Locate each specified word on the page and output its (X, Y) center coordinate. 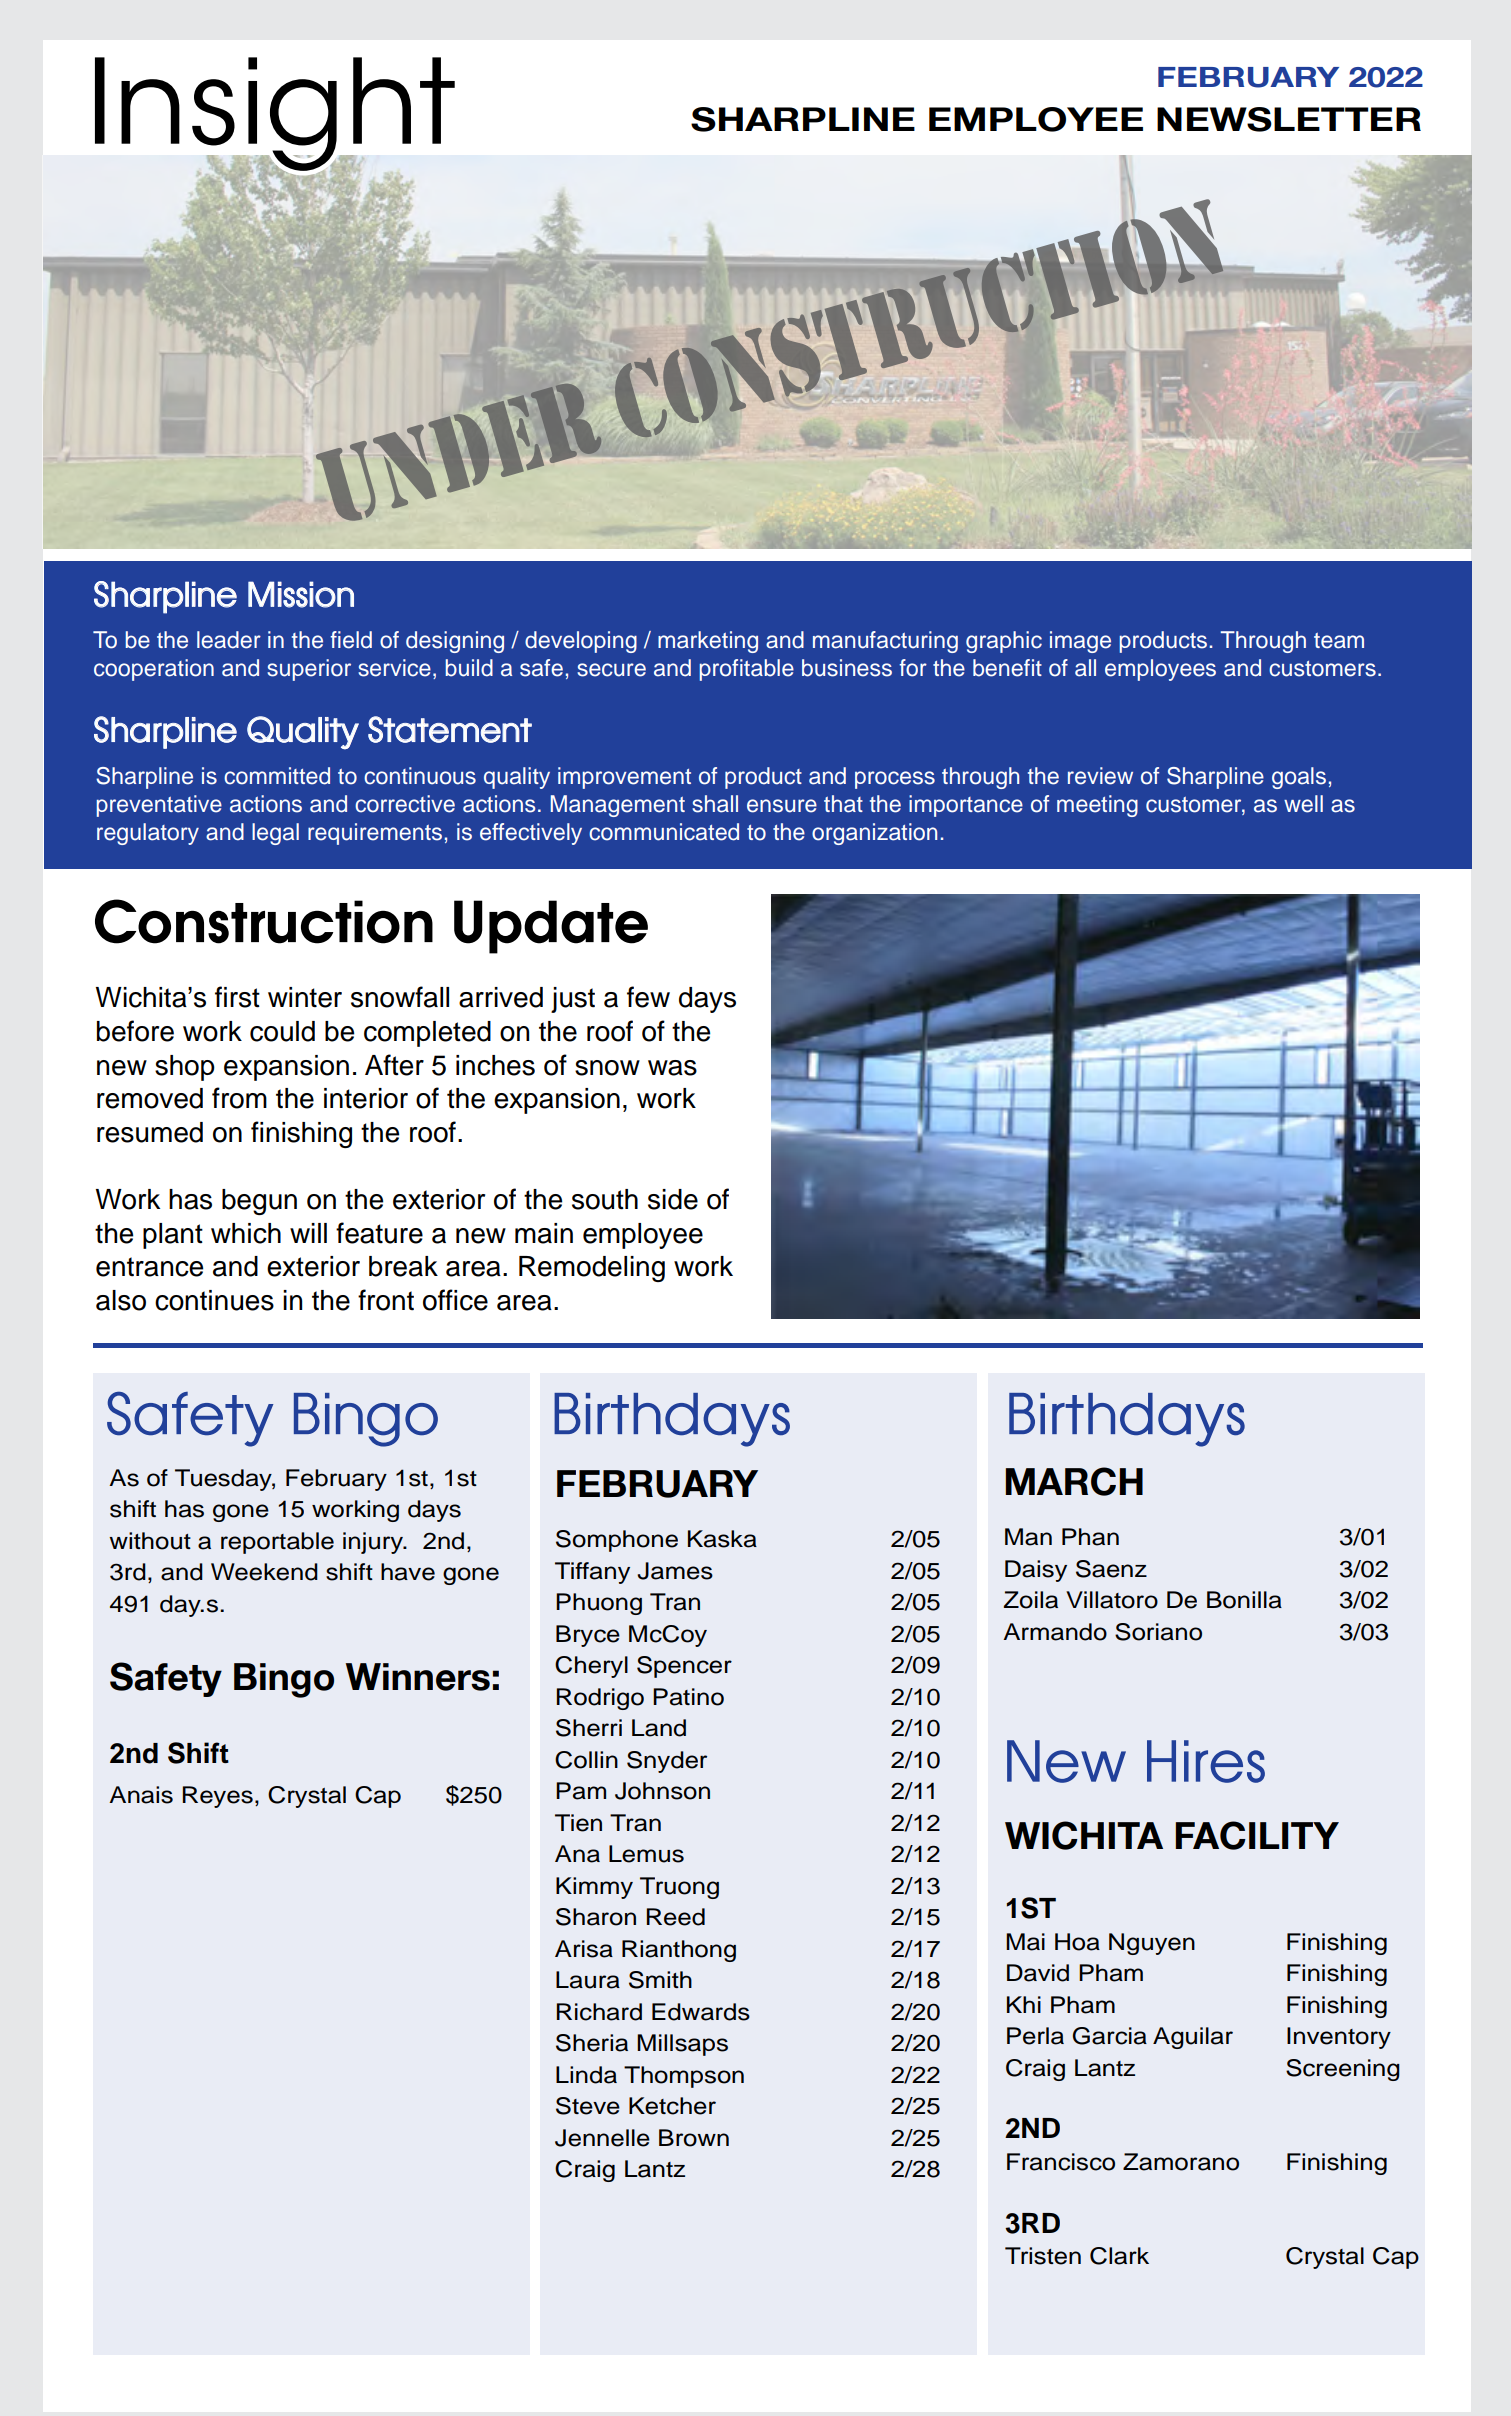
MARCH (1074, 1481)
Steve (588, 2106)
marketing (708, 642)
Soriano (1158, 1632)
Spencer (684, 1667)
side (673, 1199)
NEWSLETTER (1289, 119)
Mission (301, 594)
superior (309, 670)
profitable (747, 670)
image (1080, 642)
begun (259, 1202)
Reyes (218, 1797)
